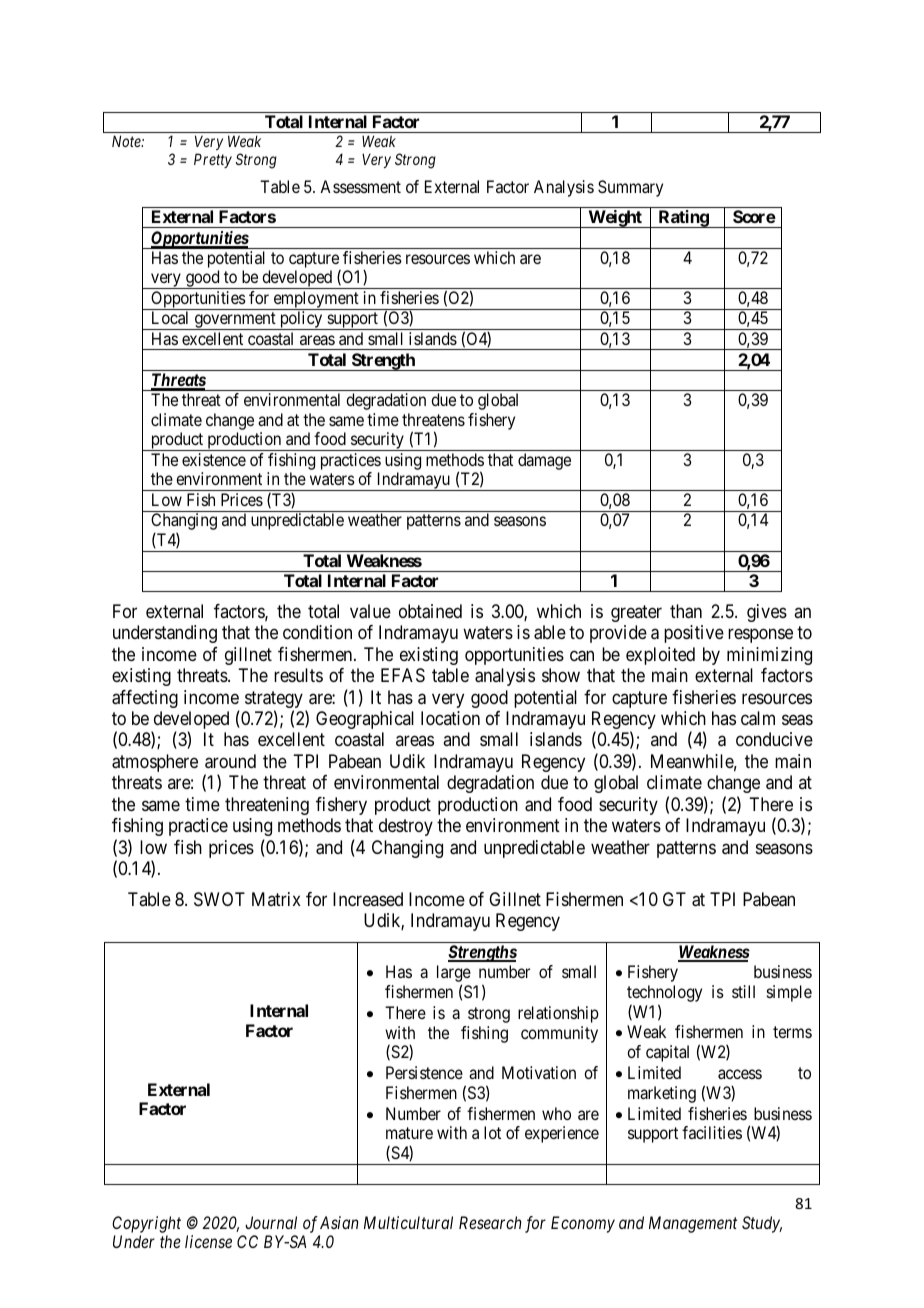 The width and height of the screenshot is (924, 1308). I want to click on license, so click(208, 1241).
